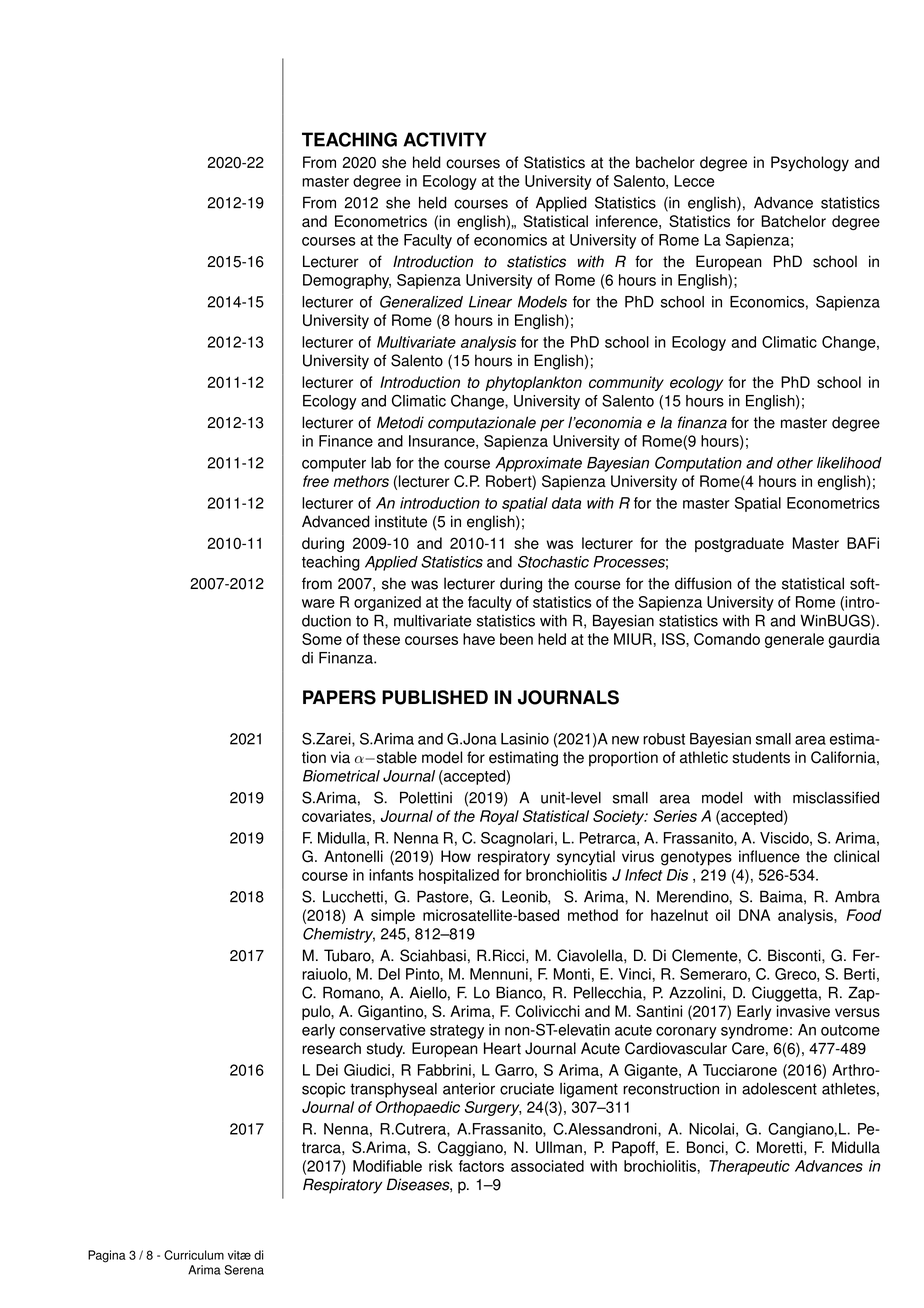 The image size is (924, 1308). What do you see at coordinates (445, 139) in the screenshot?
I see `ACTIVITY` at bounding box center [445, 139].
